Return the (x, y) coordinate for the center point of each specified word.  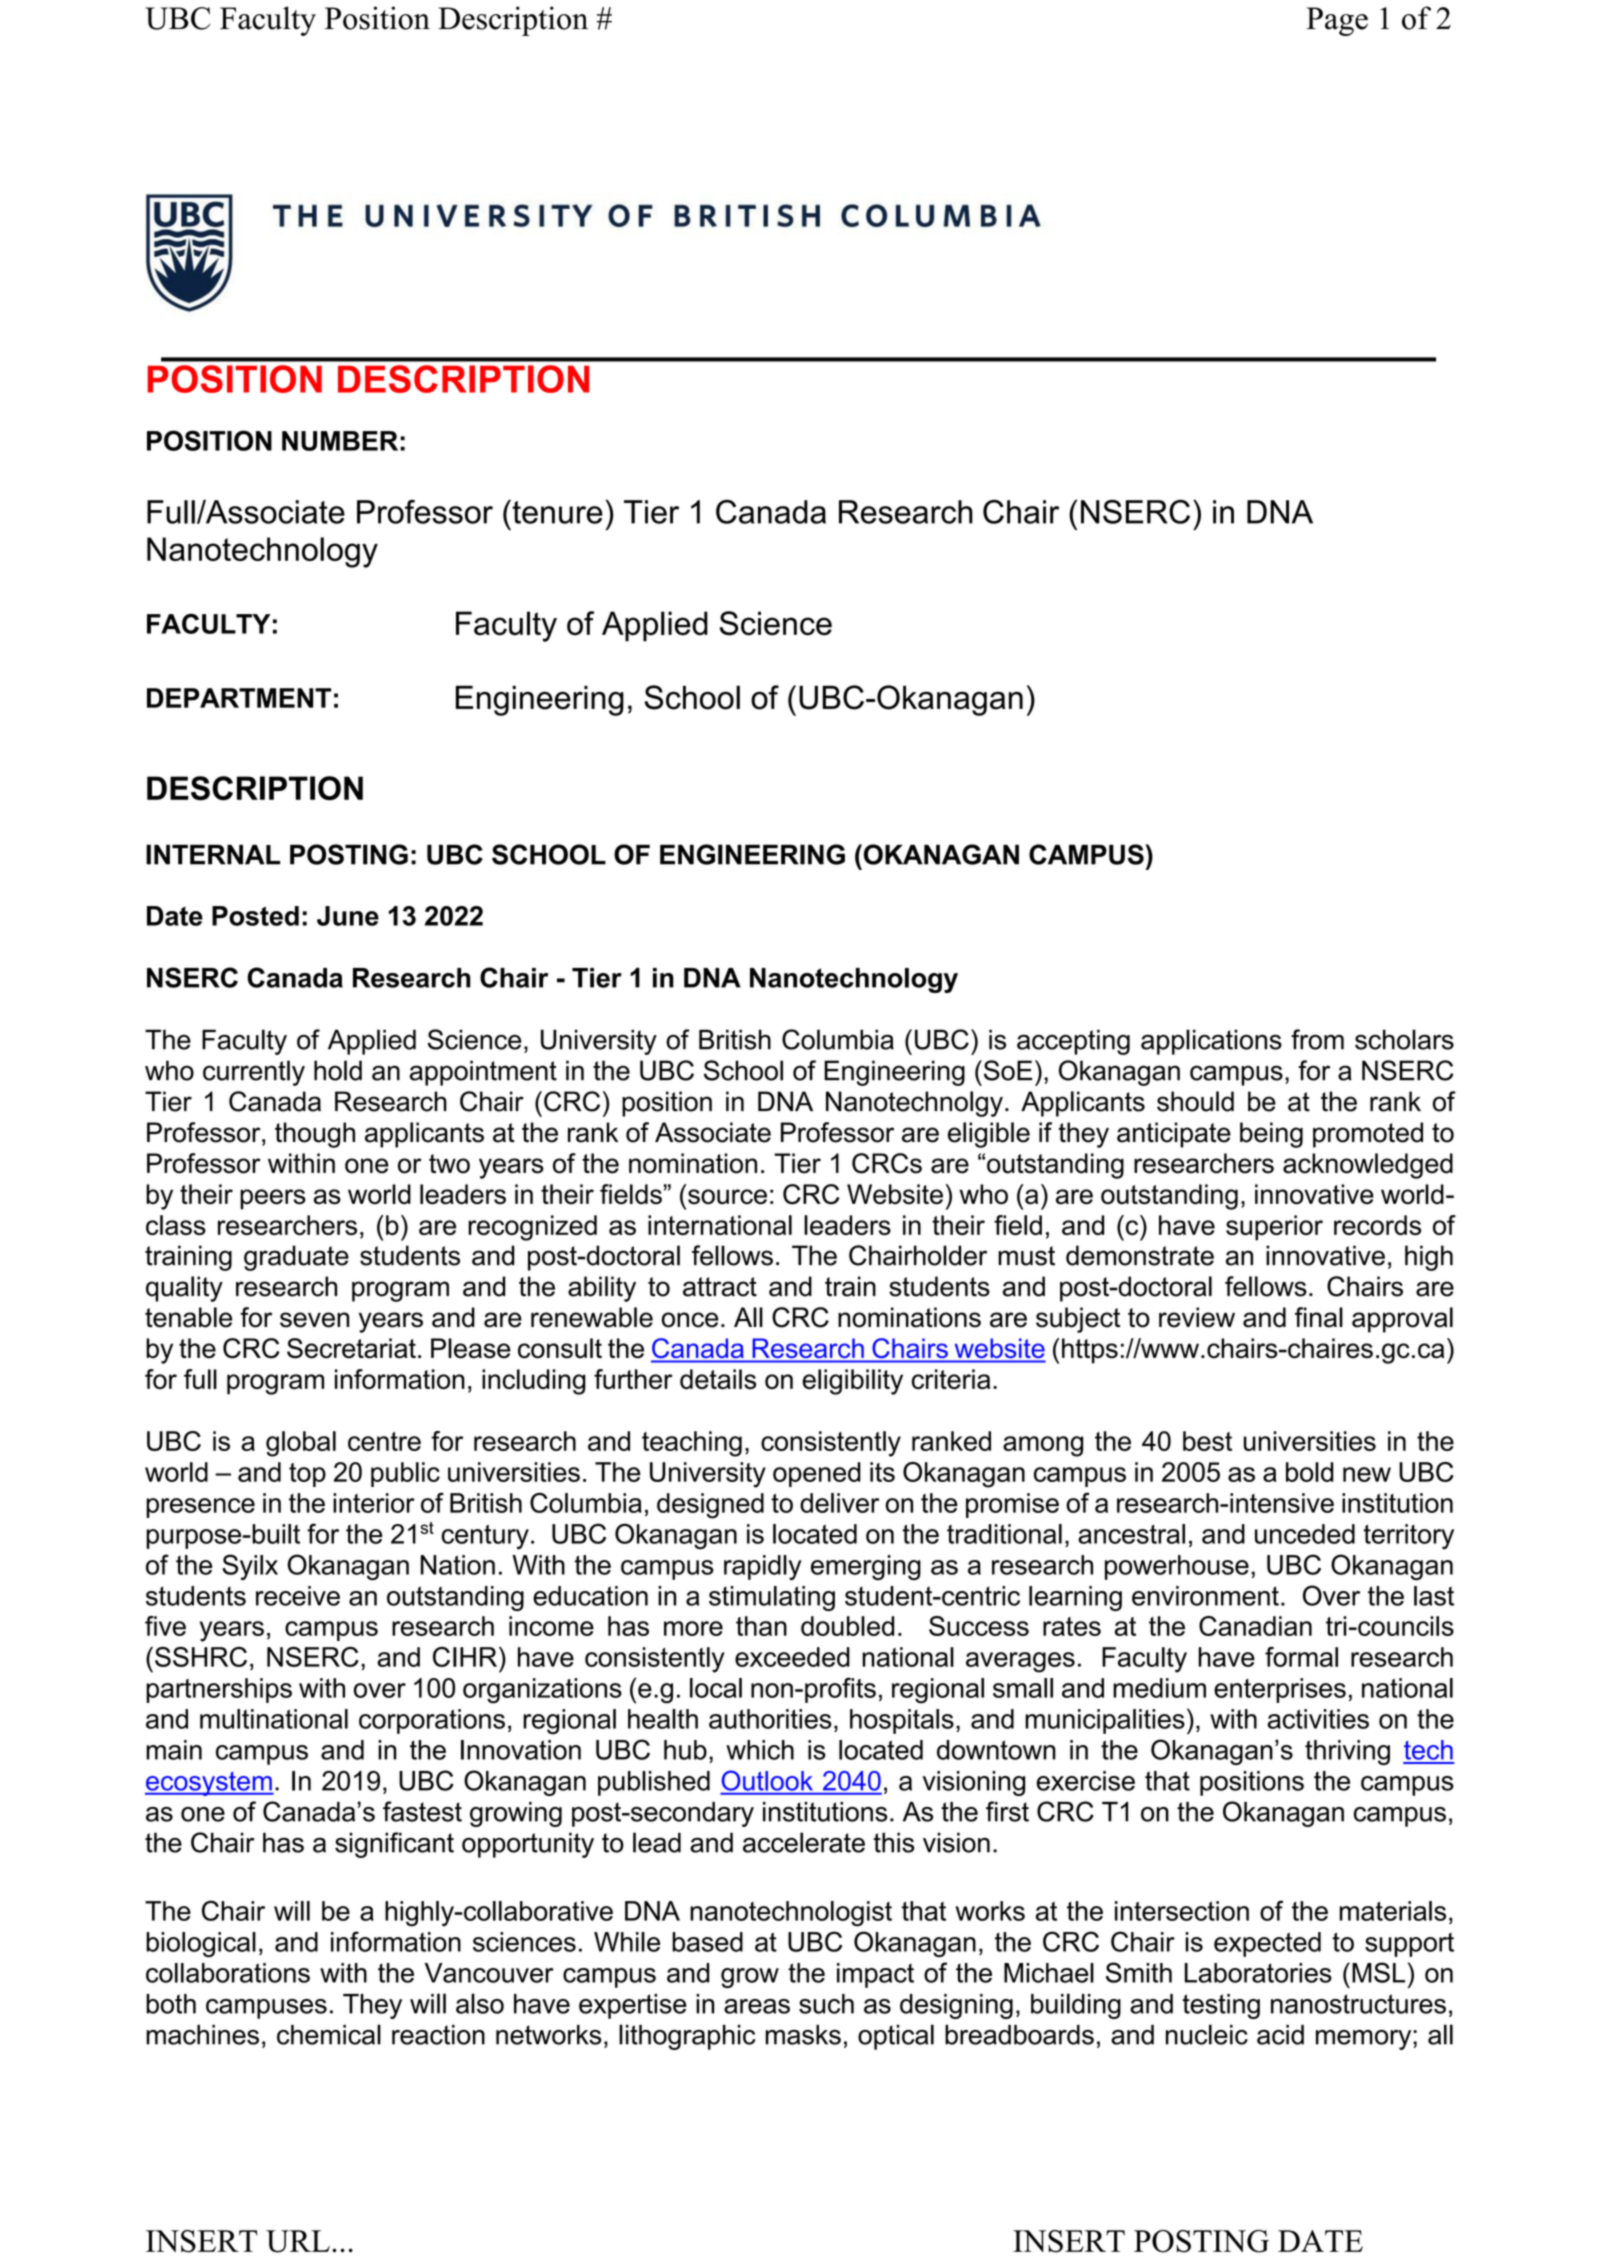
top (307, 1475)
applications (1211, 1042)
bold (1310, 1472)
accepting (1073, 1042)
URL (298, 2241)
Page (1337, 21)
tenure (556, 512)
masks (803, 2035)
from (1317, 1039)
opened (817, 1474)
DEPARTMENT (239, 698)
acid (1280, 2035)
